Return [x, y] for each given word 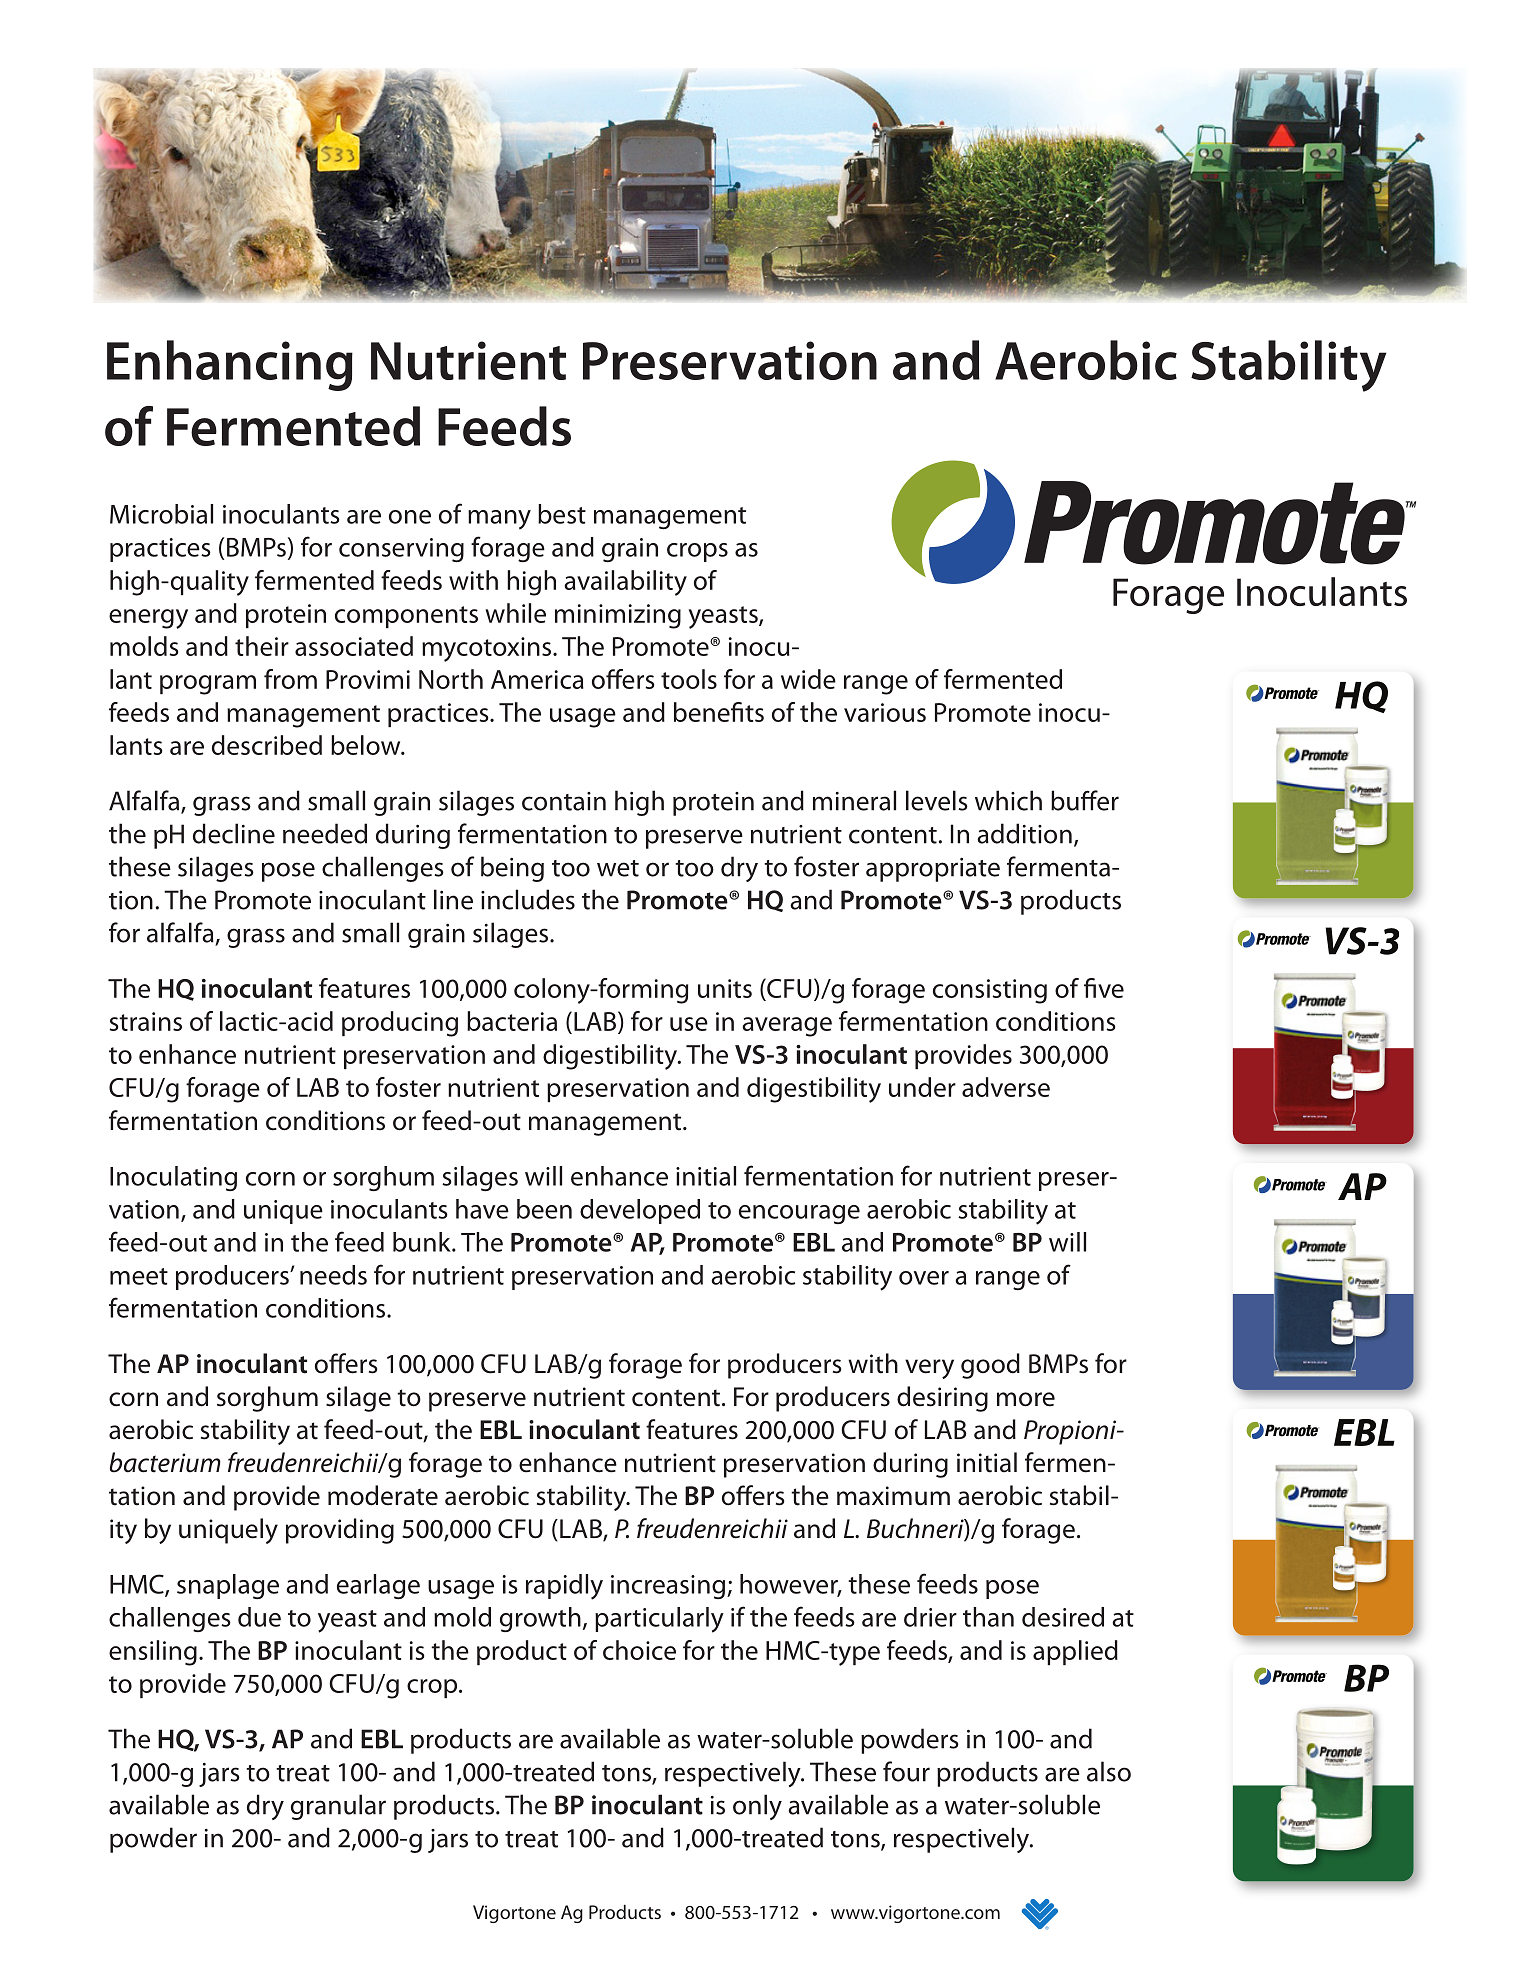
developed [640, 1211]
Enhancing [230, 365]
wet [618, 868]
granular [338, 1807]
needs [333, 1275]
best [562, 514]
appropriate [933, 870]
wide [808, 679]
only [757, 1807]
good [990, 1366]
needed [325, 833]
